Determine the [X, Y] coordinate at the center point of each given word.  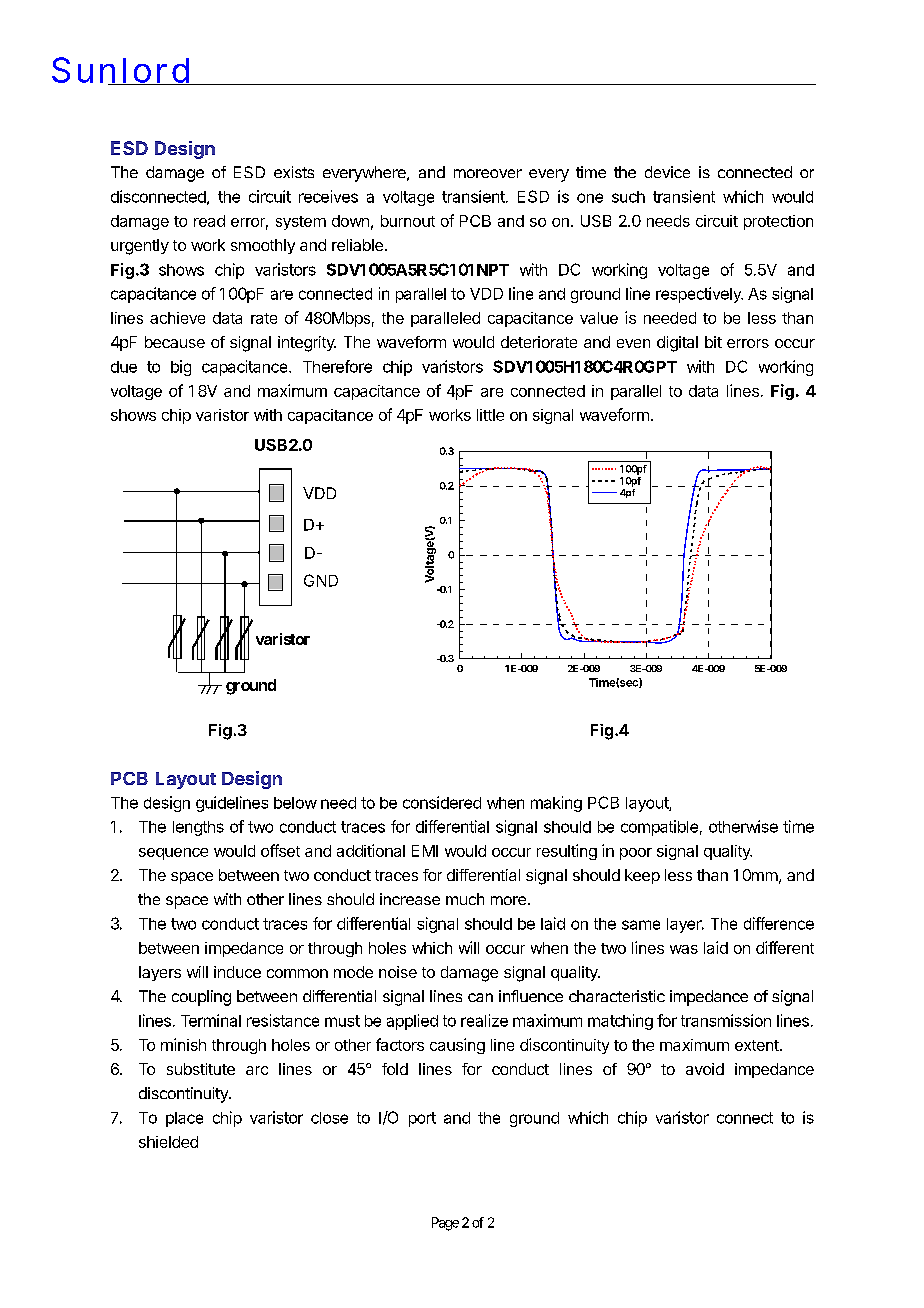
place [184, 1119]
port [422, 1119]
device [667, 172]
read [209, 221]
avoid [705, 1069]
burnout [408, 221]
